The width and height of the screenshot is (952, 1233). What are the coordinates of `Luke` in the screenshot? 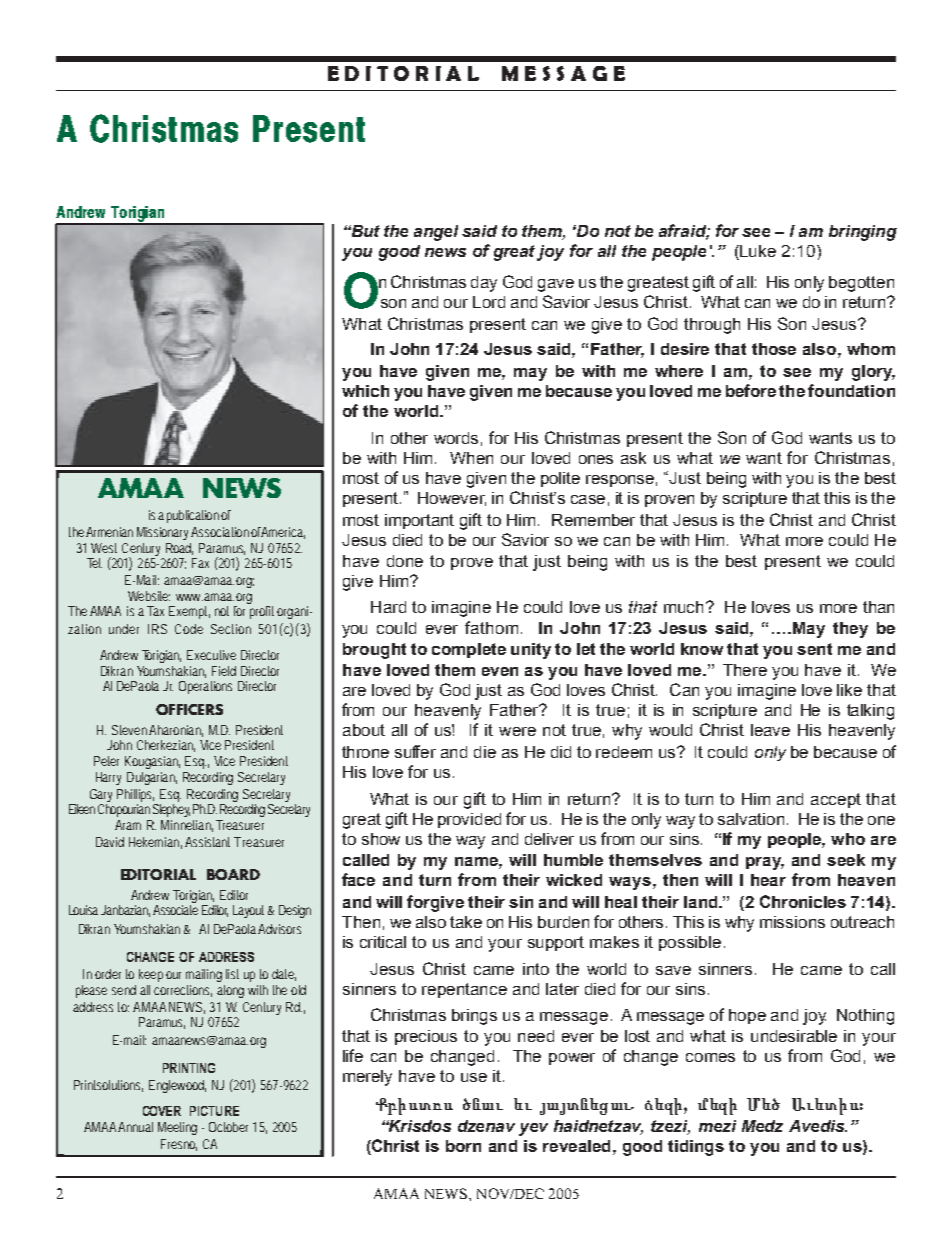 It's located at (758, 251).
